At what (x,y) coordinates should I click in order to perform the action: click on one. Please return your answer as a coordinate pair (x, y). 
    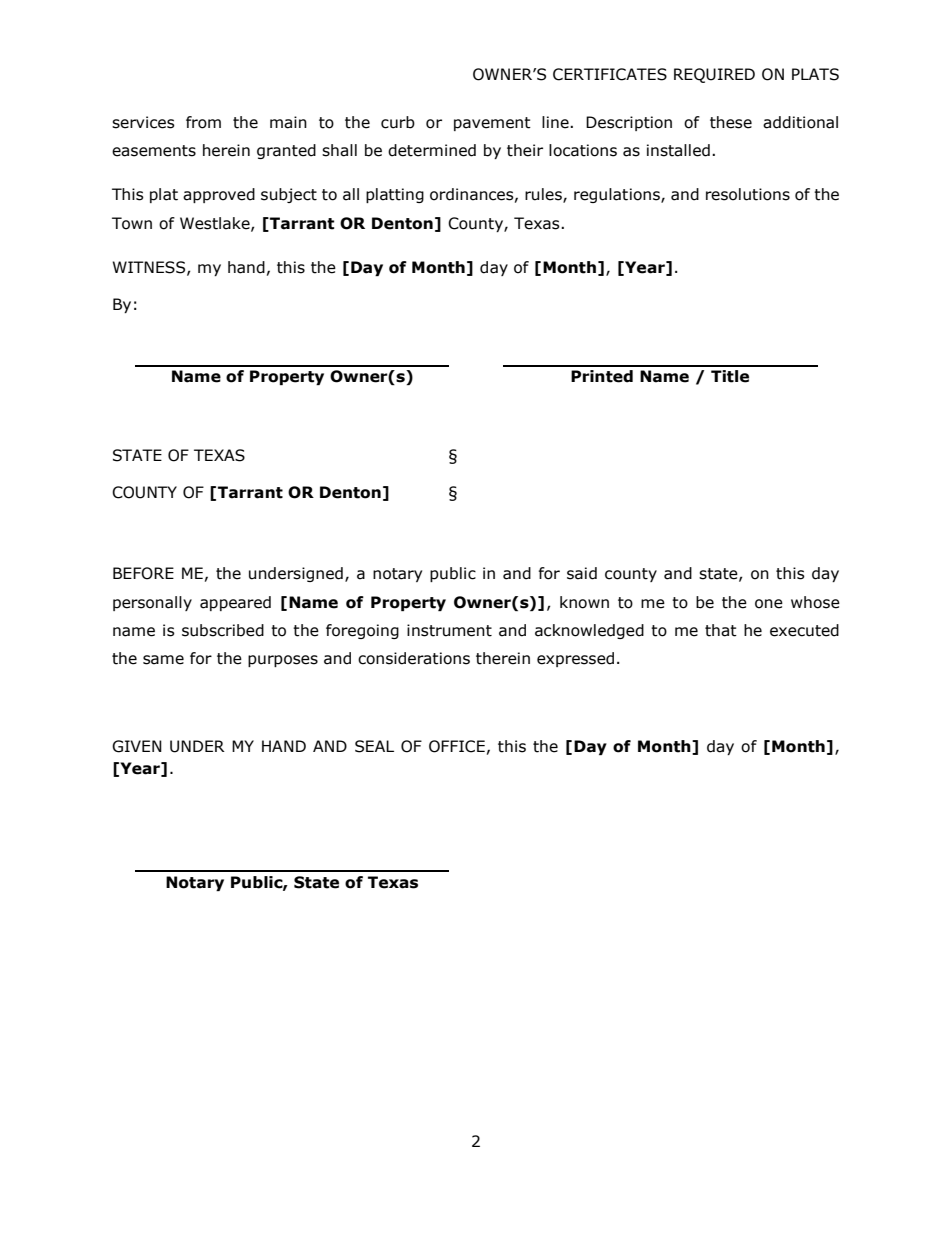
    Looking at the image, I should click on (769, 604).
